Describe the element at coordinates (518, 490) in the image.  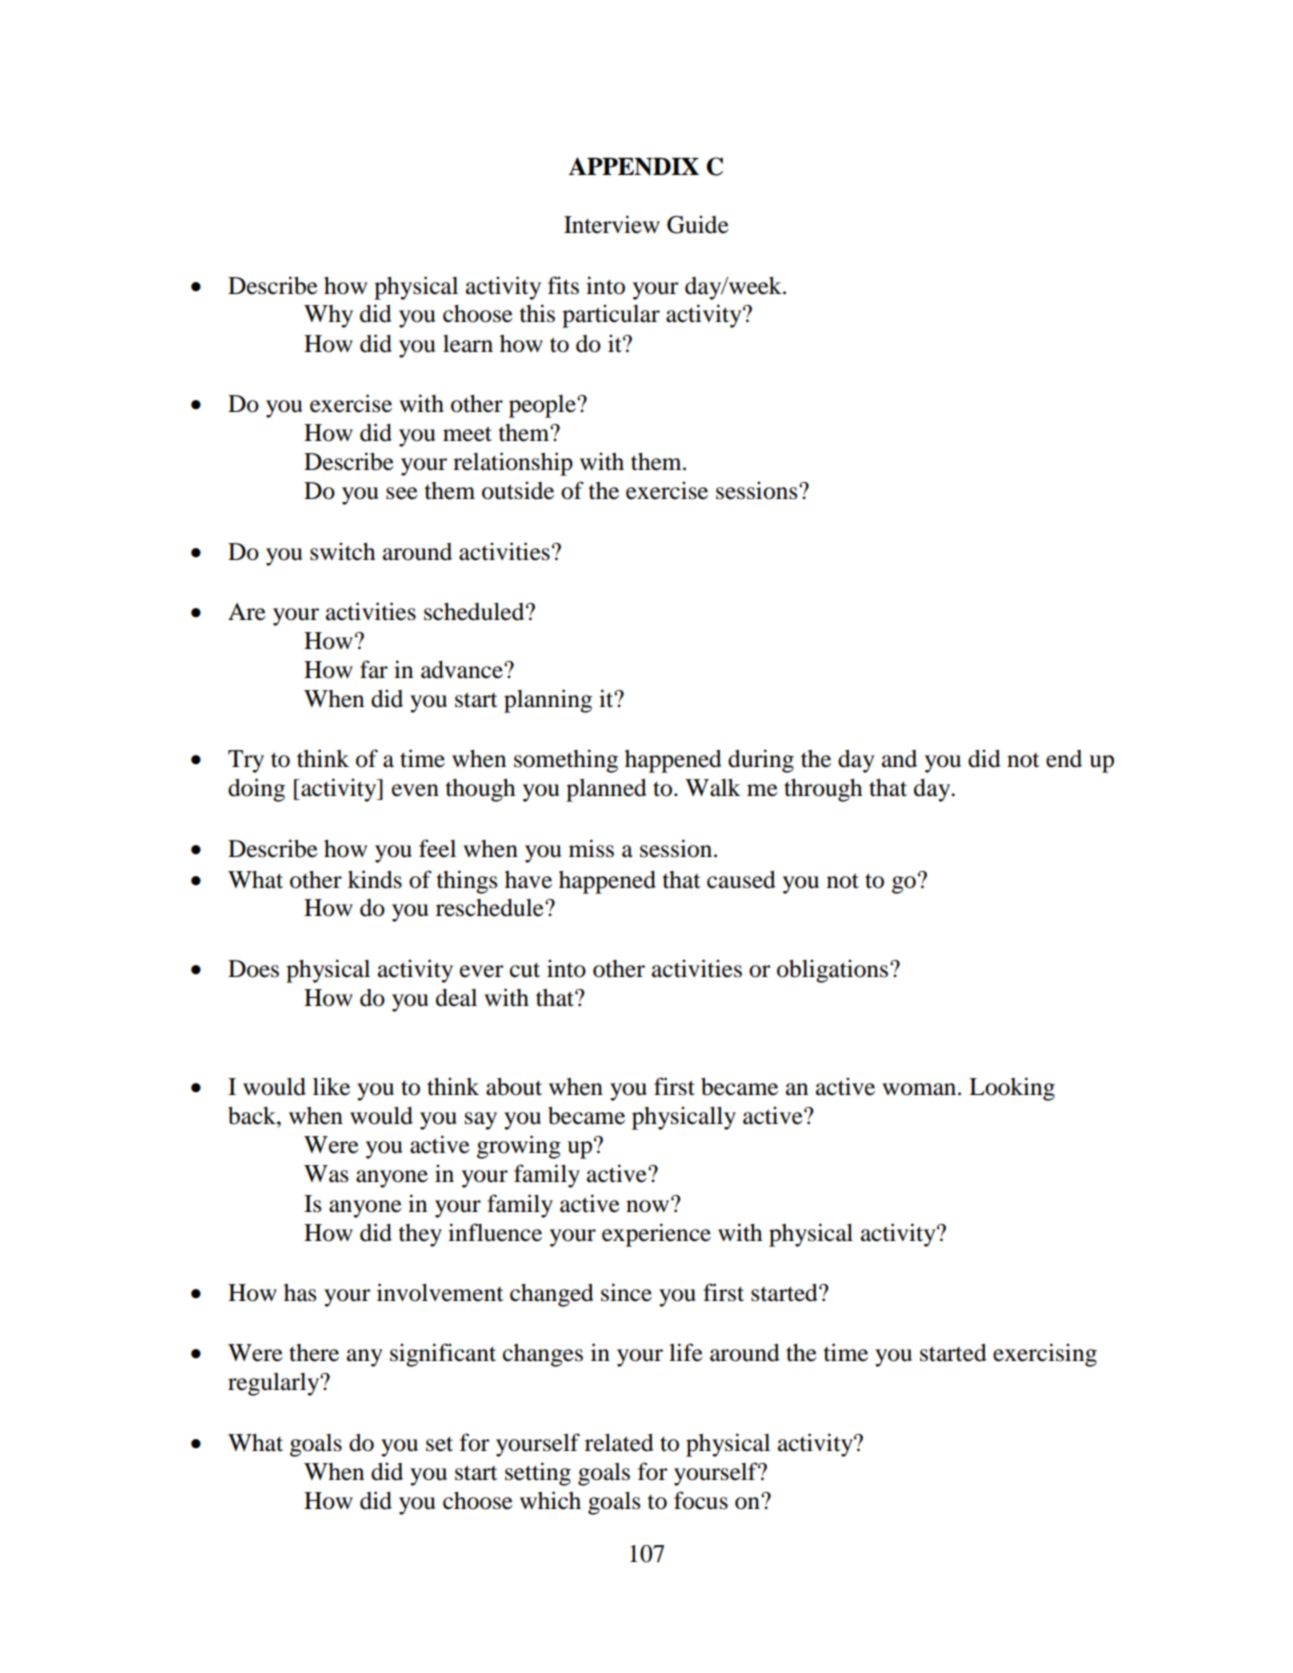
I see `outside` at that location.
